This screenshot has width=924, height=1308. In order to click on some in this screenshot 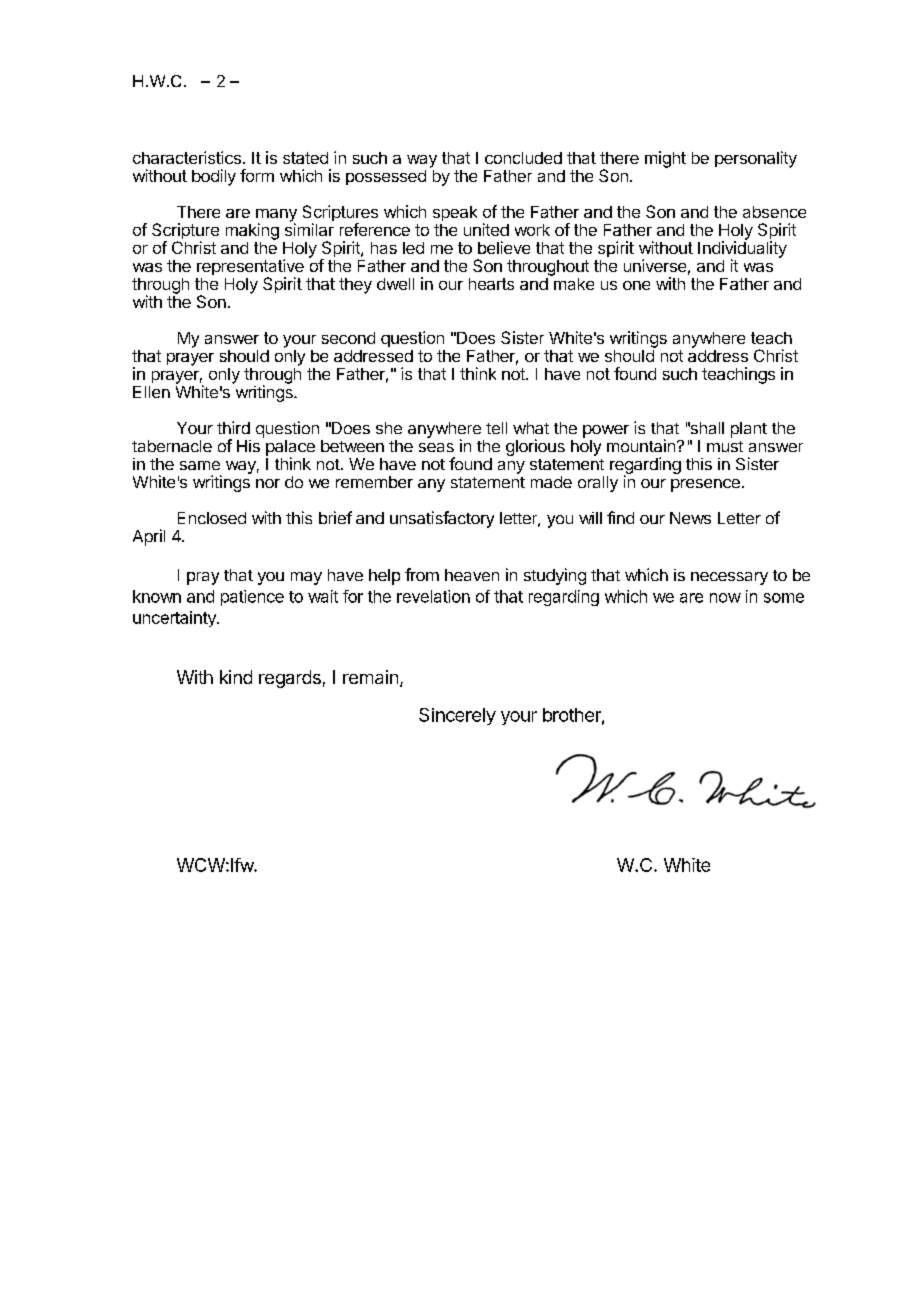, I will do `click(784, 598)`.
